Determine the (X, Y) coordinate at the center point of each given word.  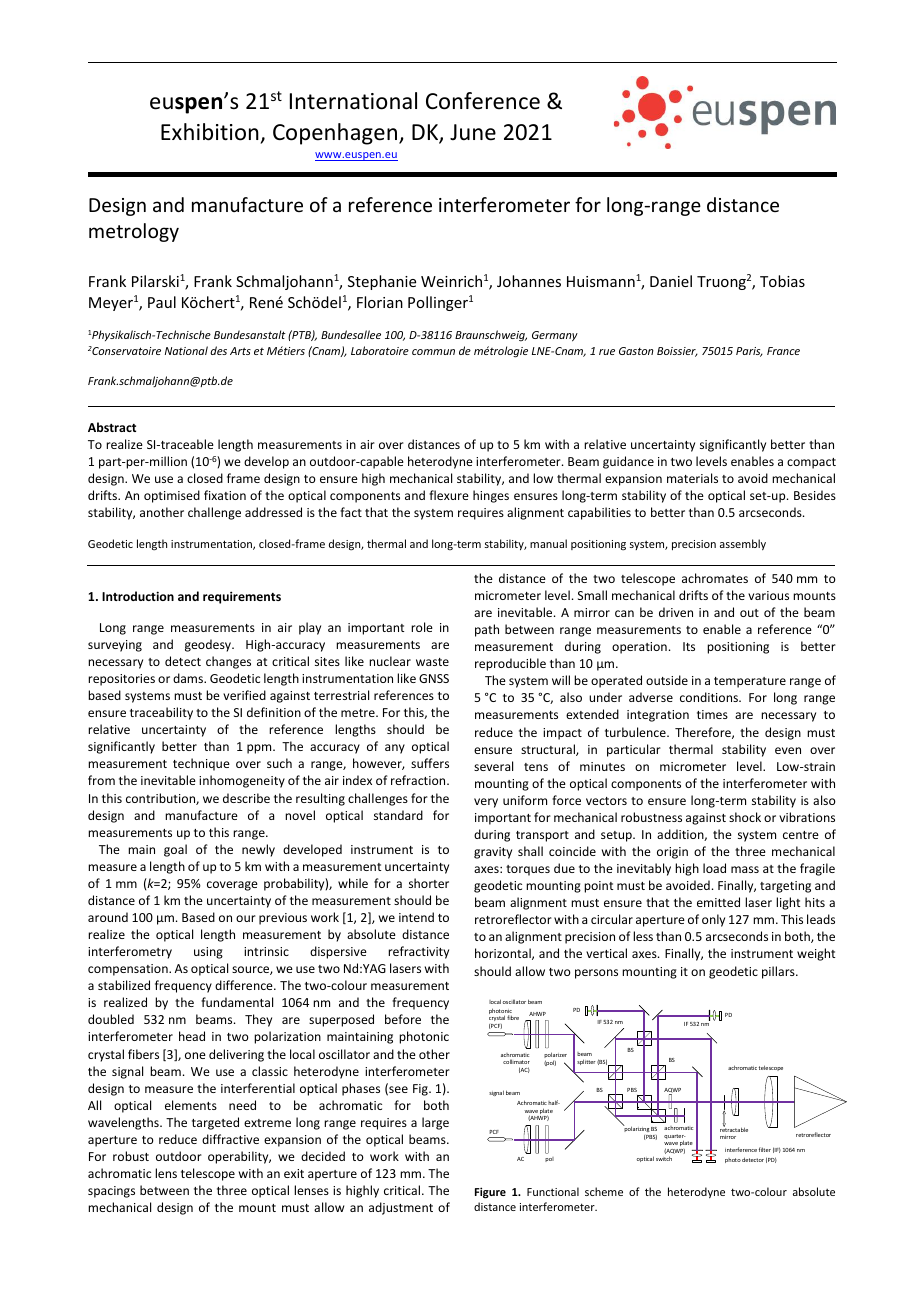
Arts (240, 351)
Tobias (782, 281)
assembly (743, 544)
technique (201, 764)
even (788, 750)
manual (548, 543)
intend (416, 917)
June (473, 132)
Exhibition (210, 132)
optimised (172, 496)
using (208, 953)
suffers (430, 763)
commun (433, 352)
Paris (749, 352)
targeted (215, 1123)
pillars (779, 972)
